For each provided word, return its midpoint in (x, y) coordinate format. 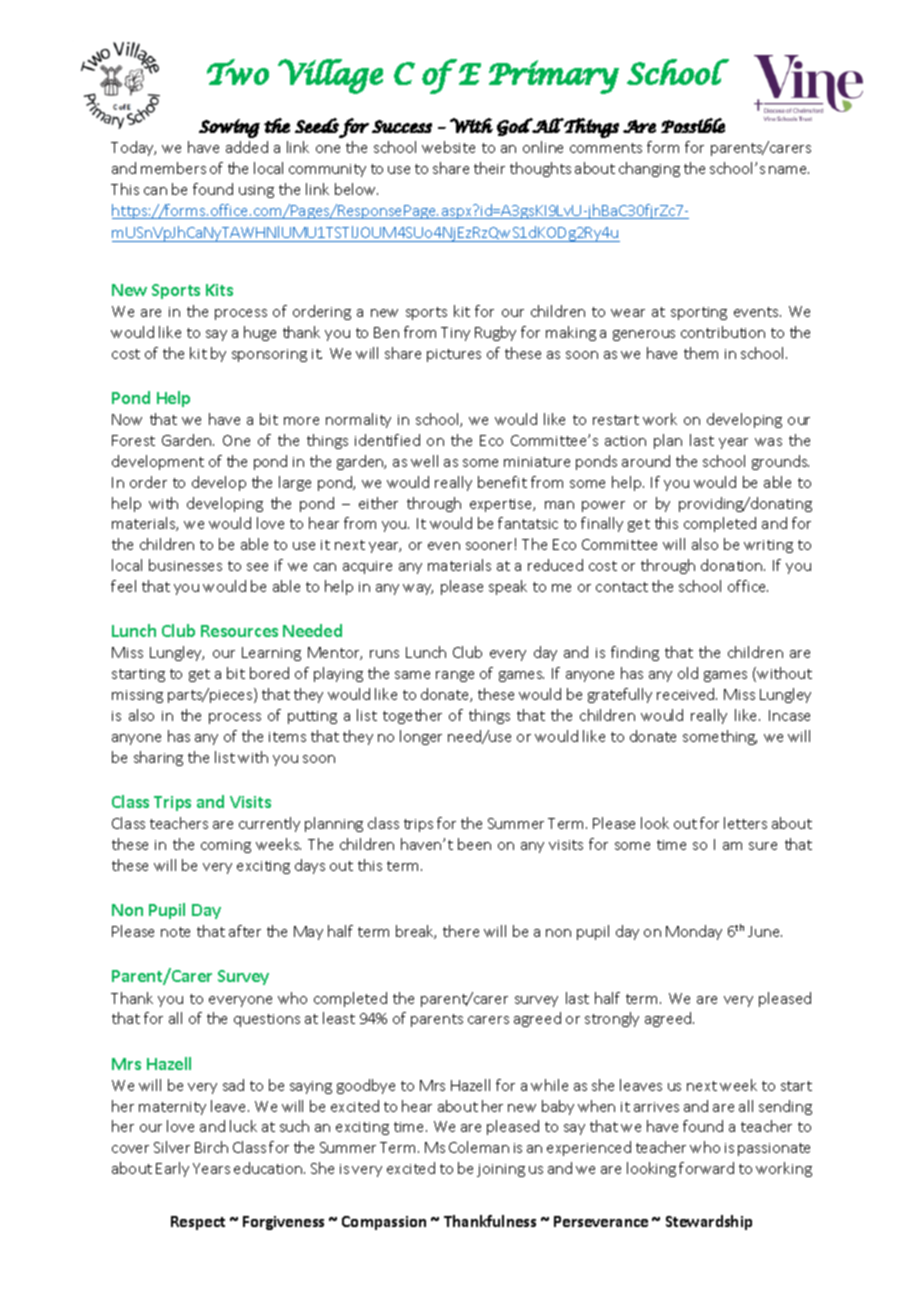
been (474, 844)
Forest (133, 440)
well (424, 461)
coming (226, 846)
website (448, 147)
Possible (693, 125)
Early (172, 1169)
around (646, 461)
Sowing (229, 128)
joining (501, 1170)
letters (745, 823)
